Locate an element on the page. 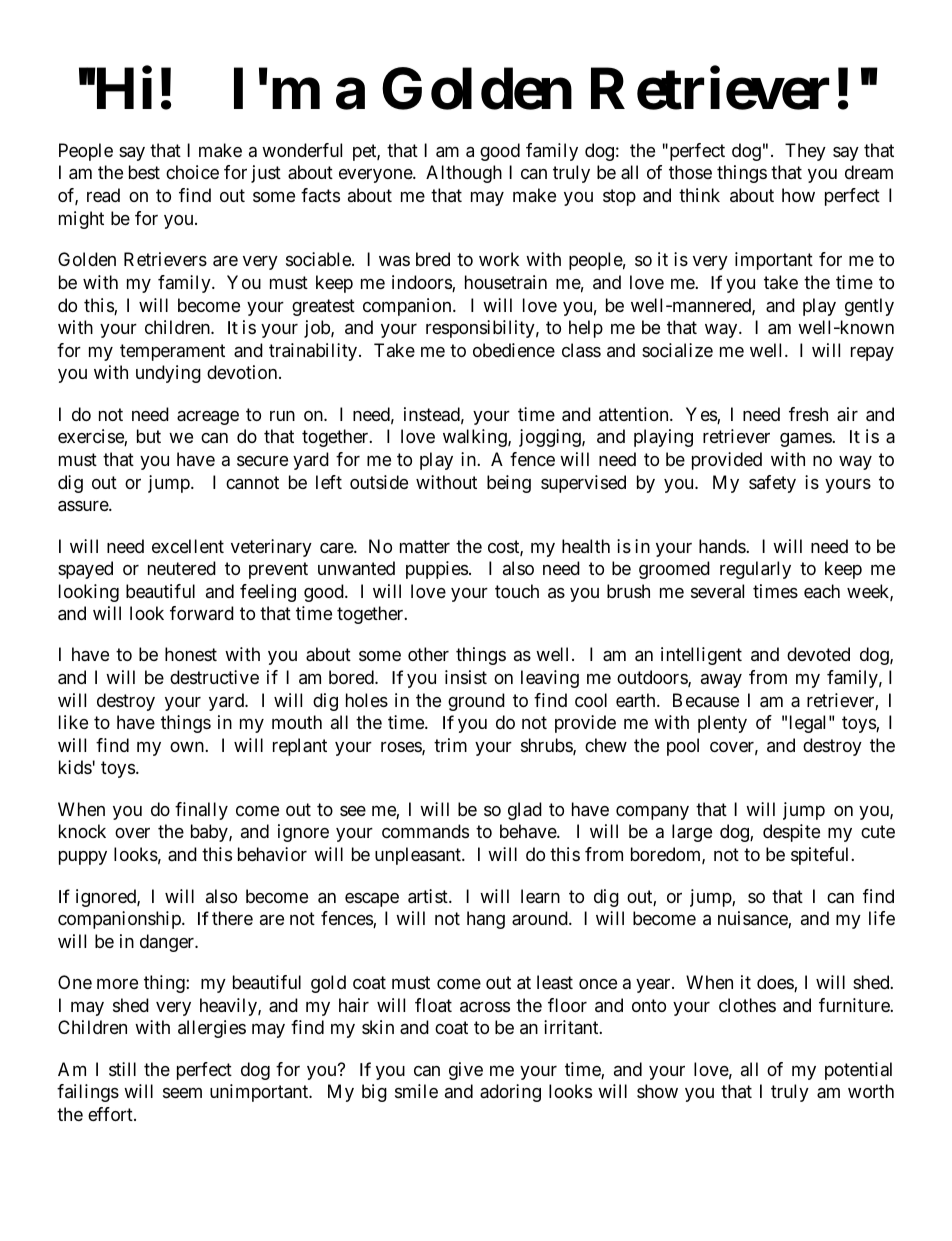  seem is located at coordinates (182, 1093).
